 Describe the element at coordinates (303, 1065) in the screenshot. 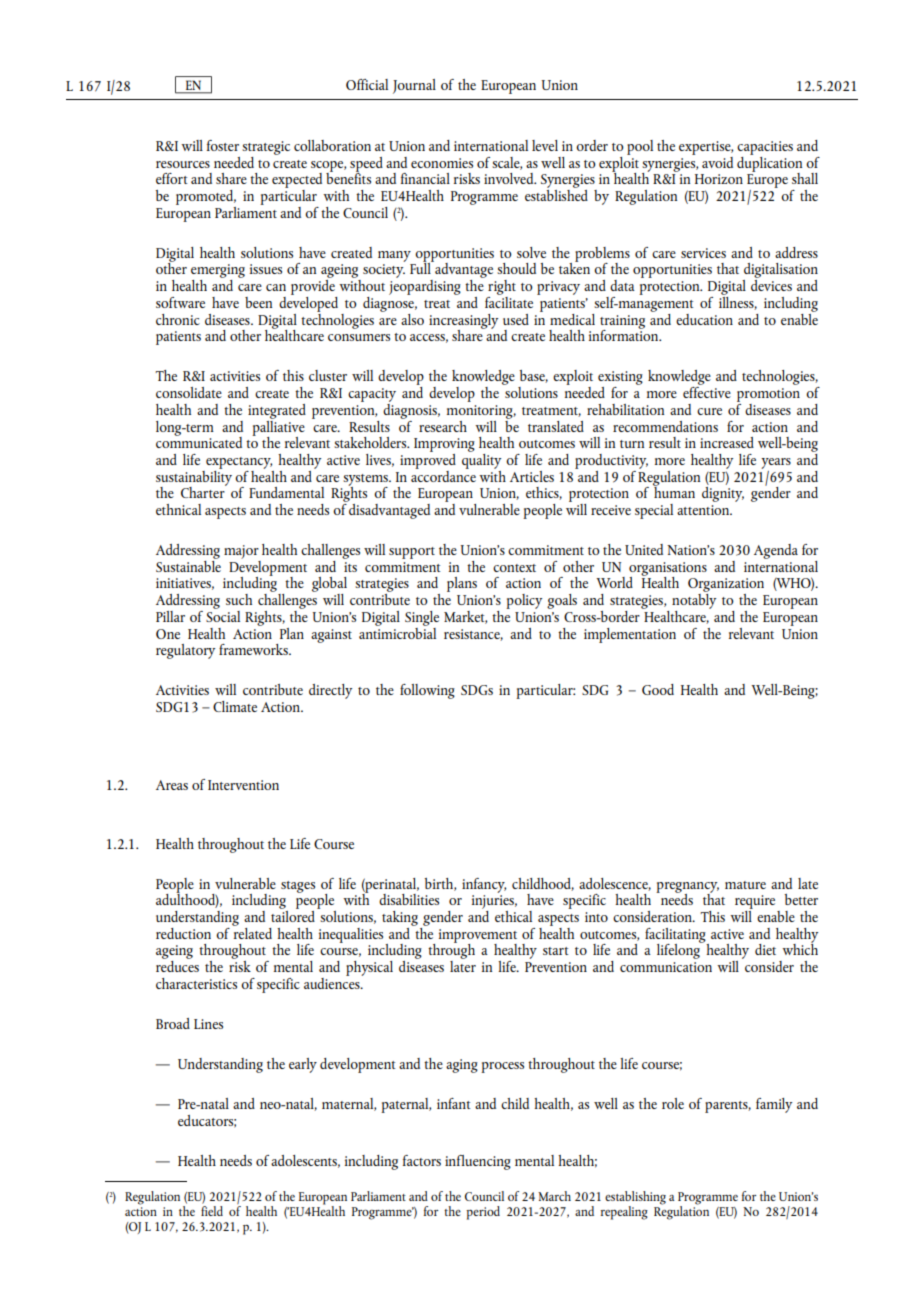

I see `early` at that location.
